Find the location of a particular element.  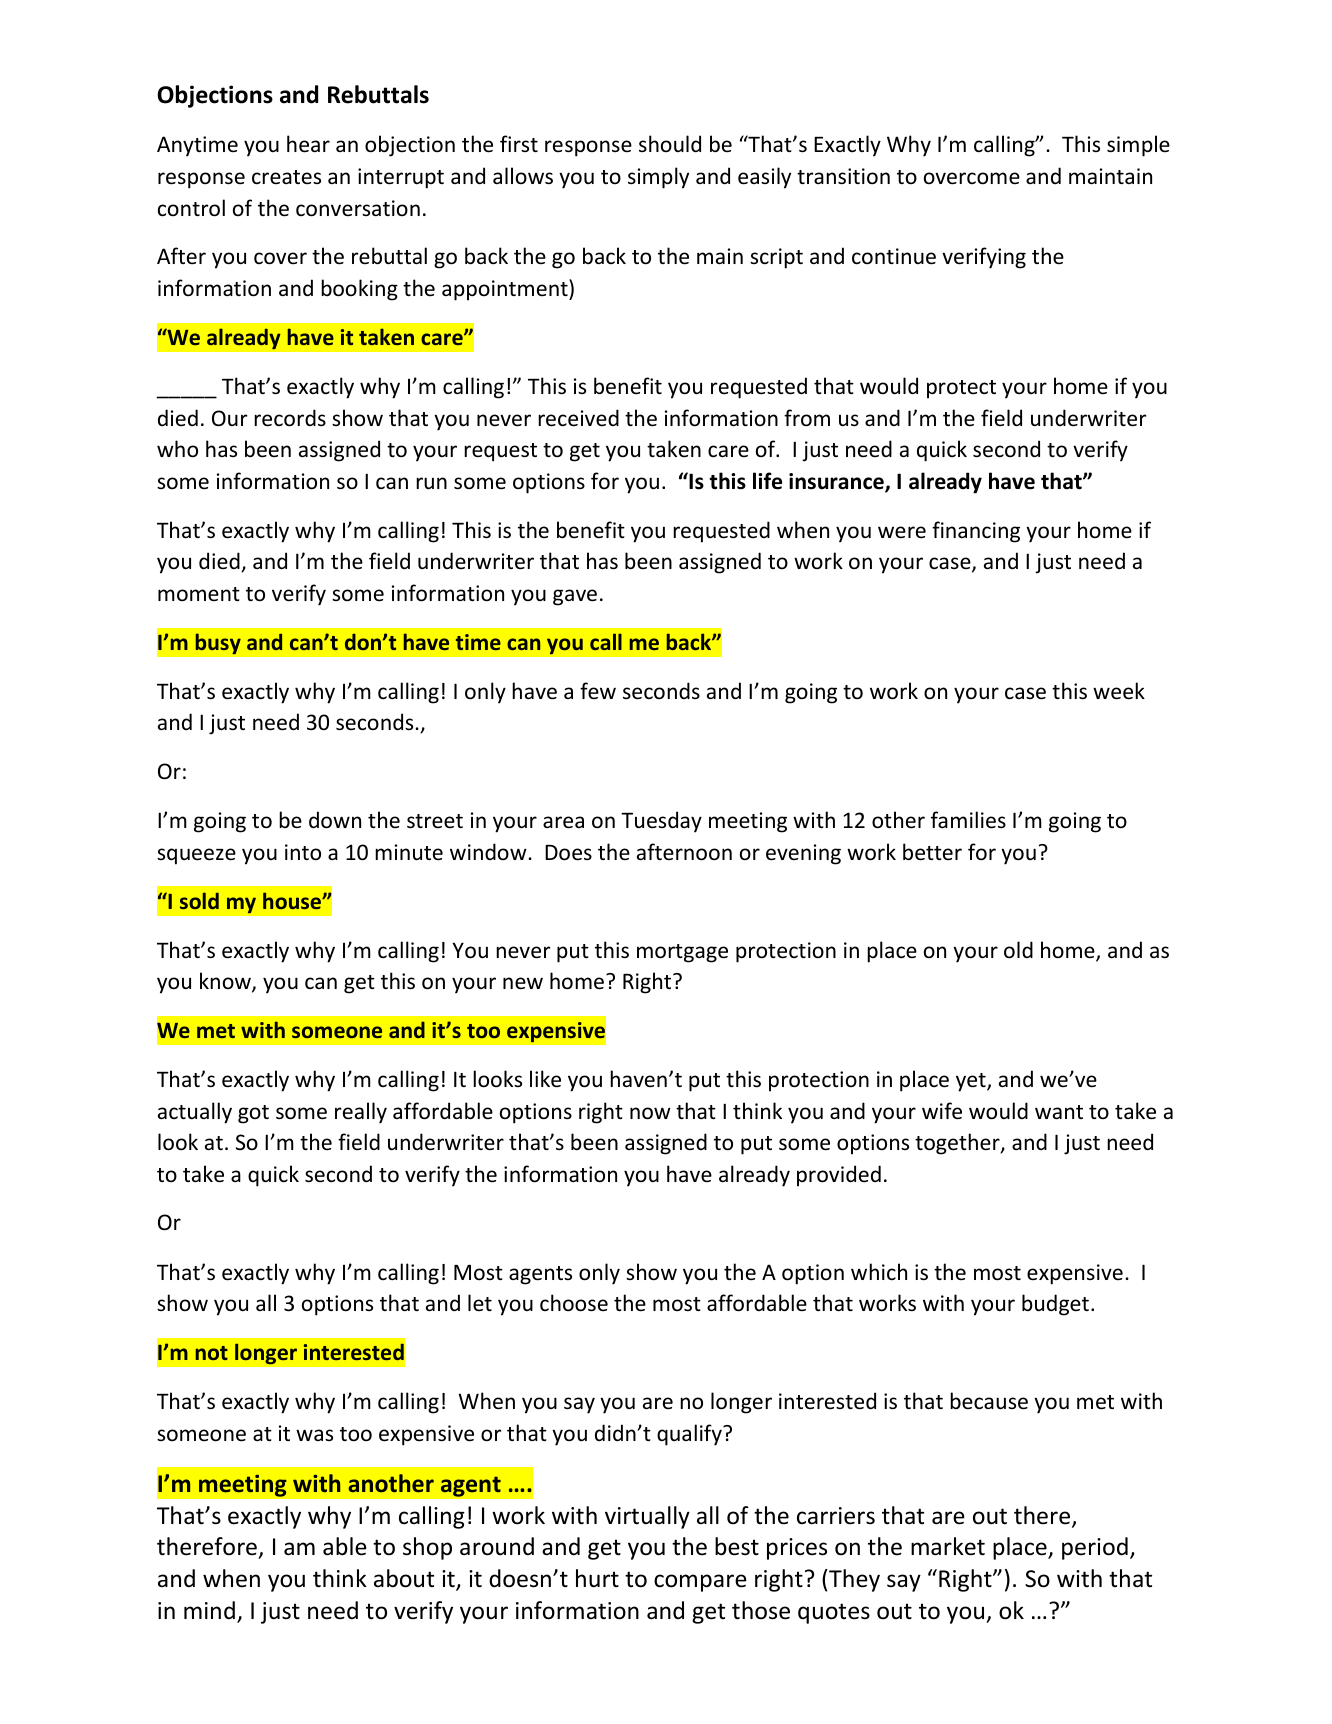

received is located at coordinates (578, 418).
